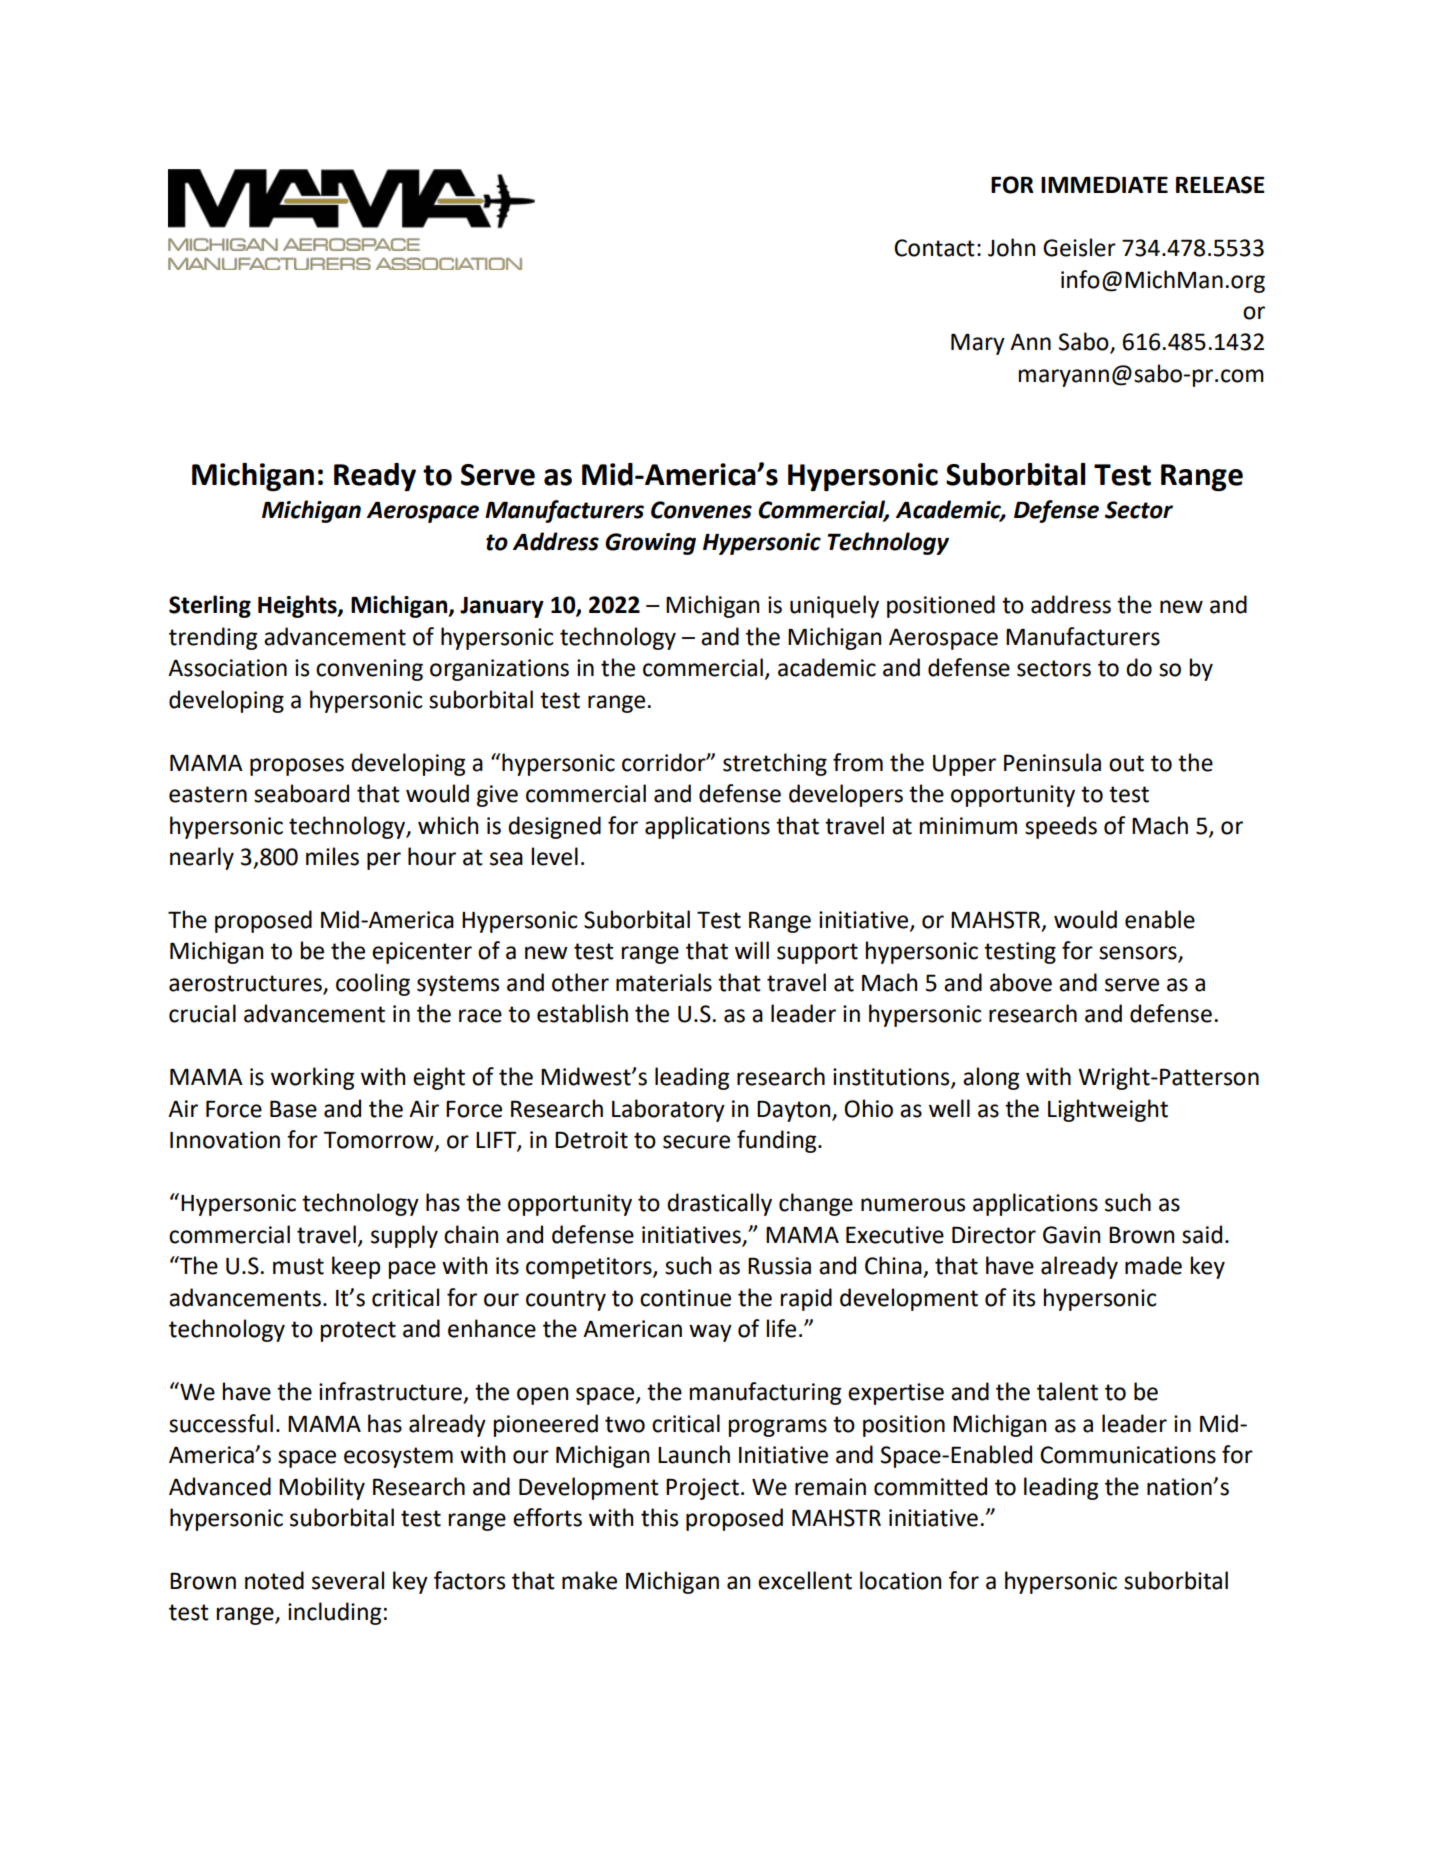  I want to click on Growing, so click(650, 544).
